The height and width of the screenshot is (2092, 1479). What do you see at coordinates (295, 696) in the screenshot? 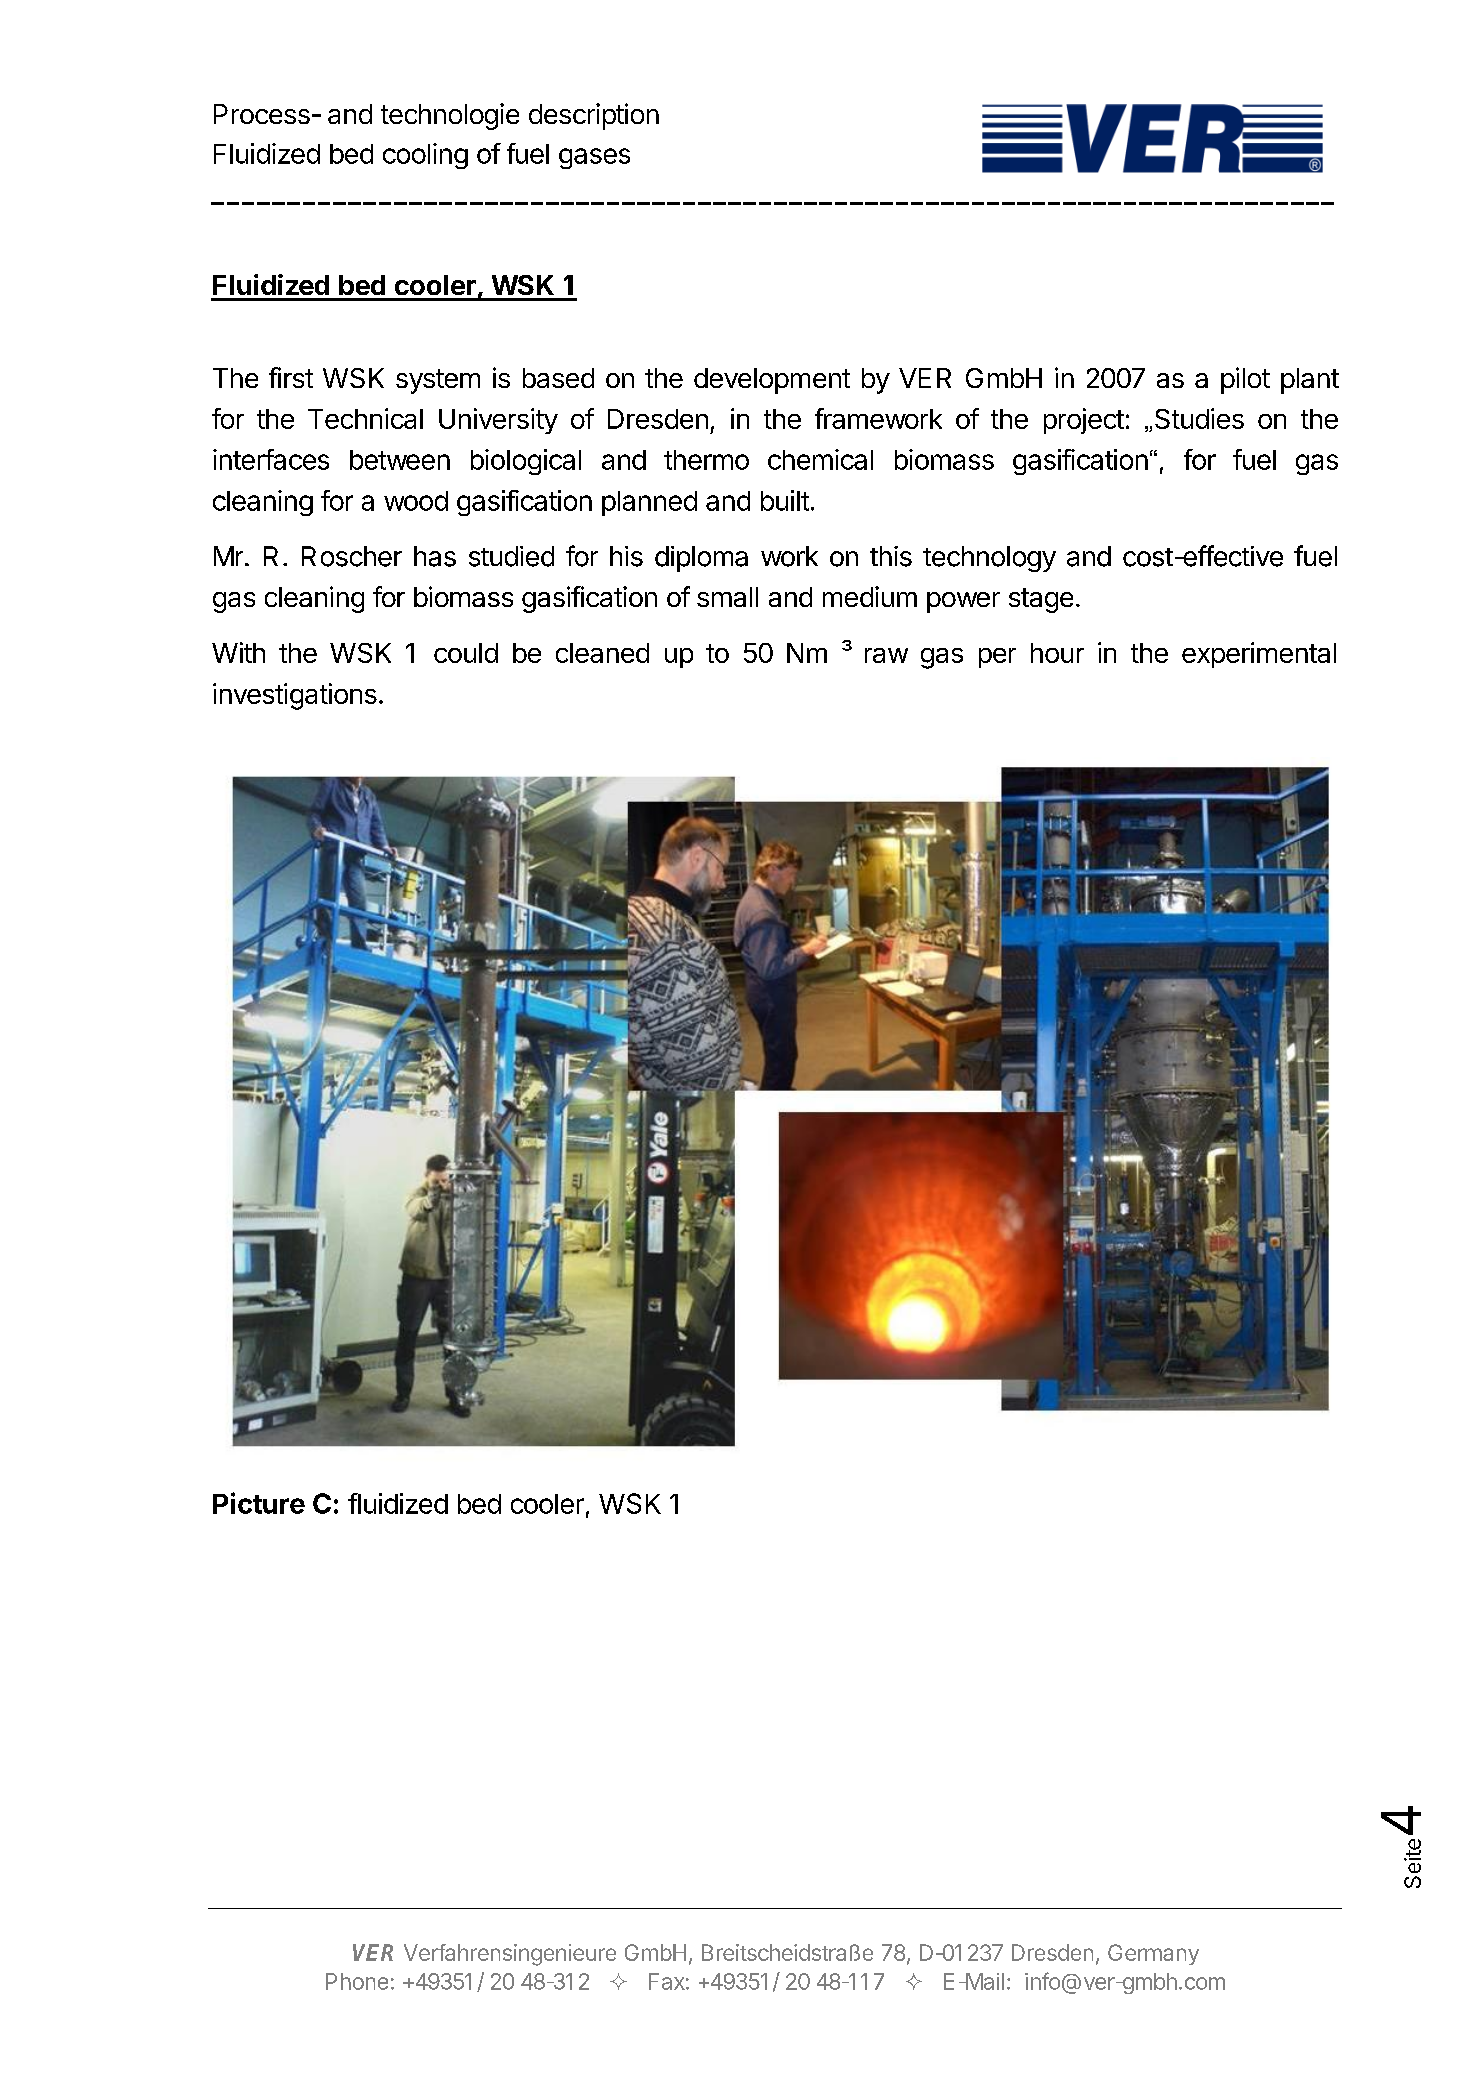
I see `investigations` at bounding box center [295, 696].
